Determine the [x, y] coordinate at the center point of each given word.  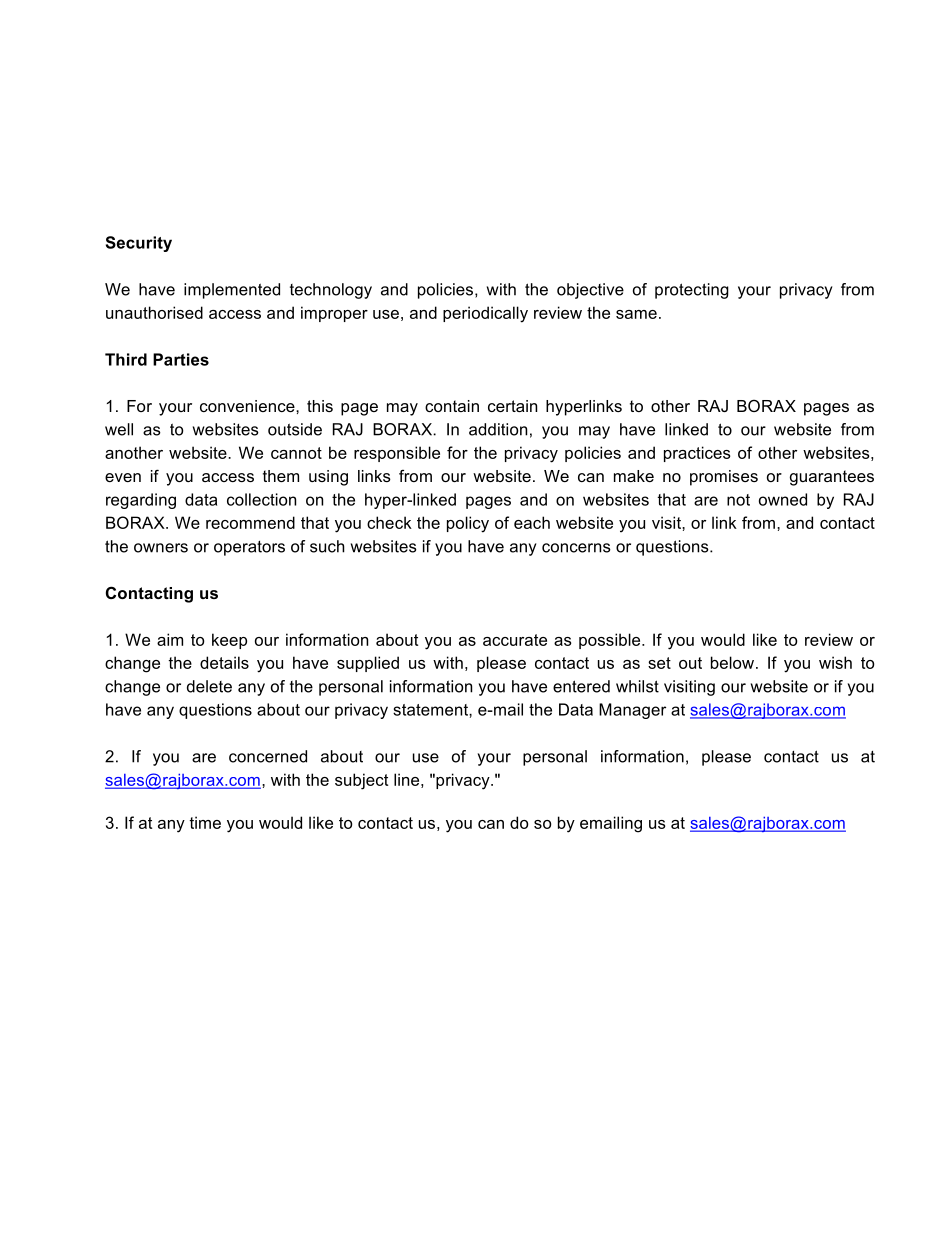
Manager [632, 711]
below [734, 662]
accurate [515, 640]
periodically [485, 314]
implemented [232, 291]
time [205, 822]
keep [229, 641]
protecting [692, 291]
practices [697, 454]
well [119, 429]
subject [361, 781]
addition [498, 429]
